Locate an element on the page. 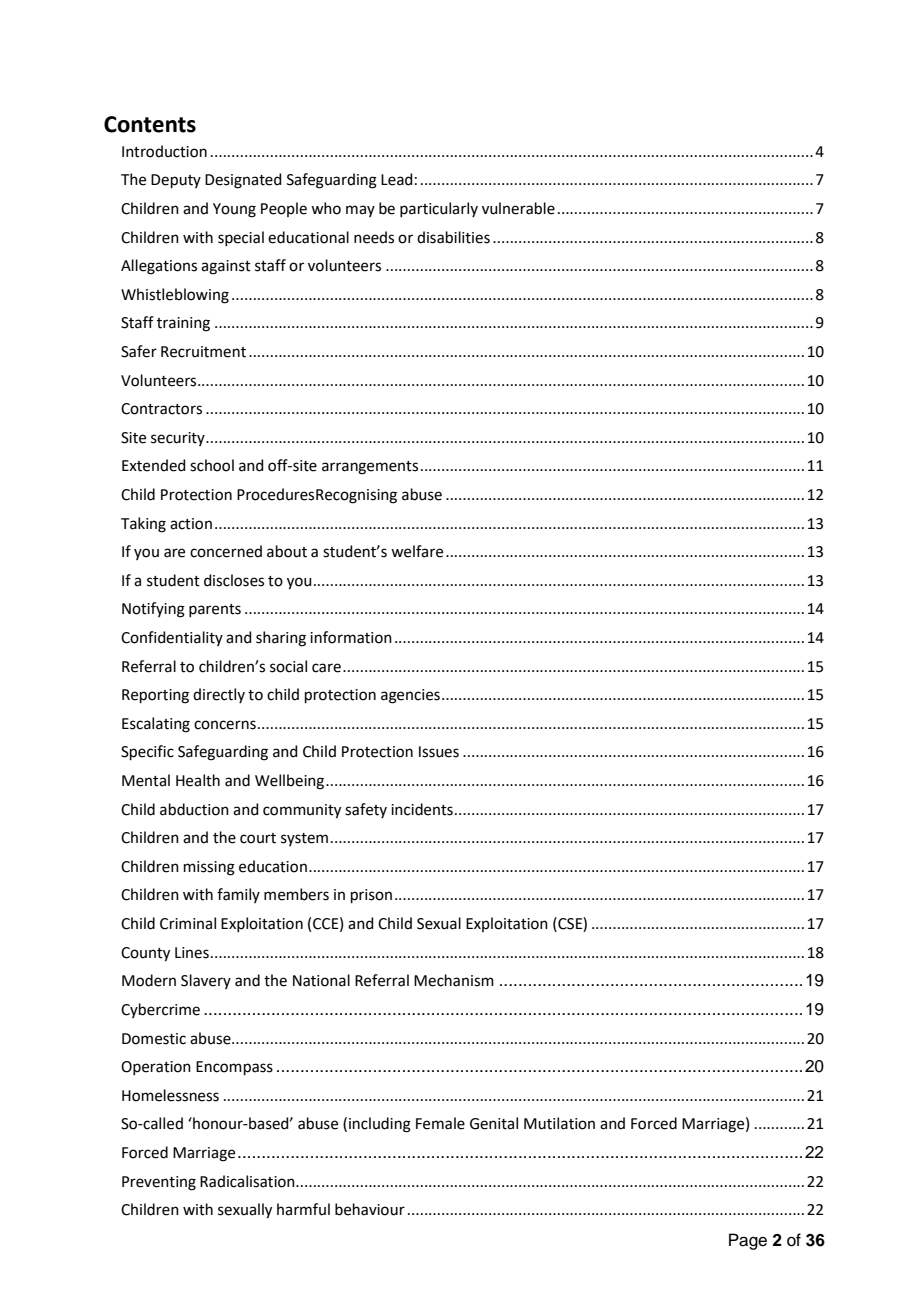 Image resolution: width=924 pixels, height=1307 pixels. Preventing is located at coordinates (159, 1183).
